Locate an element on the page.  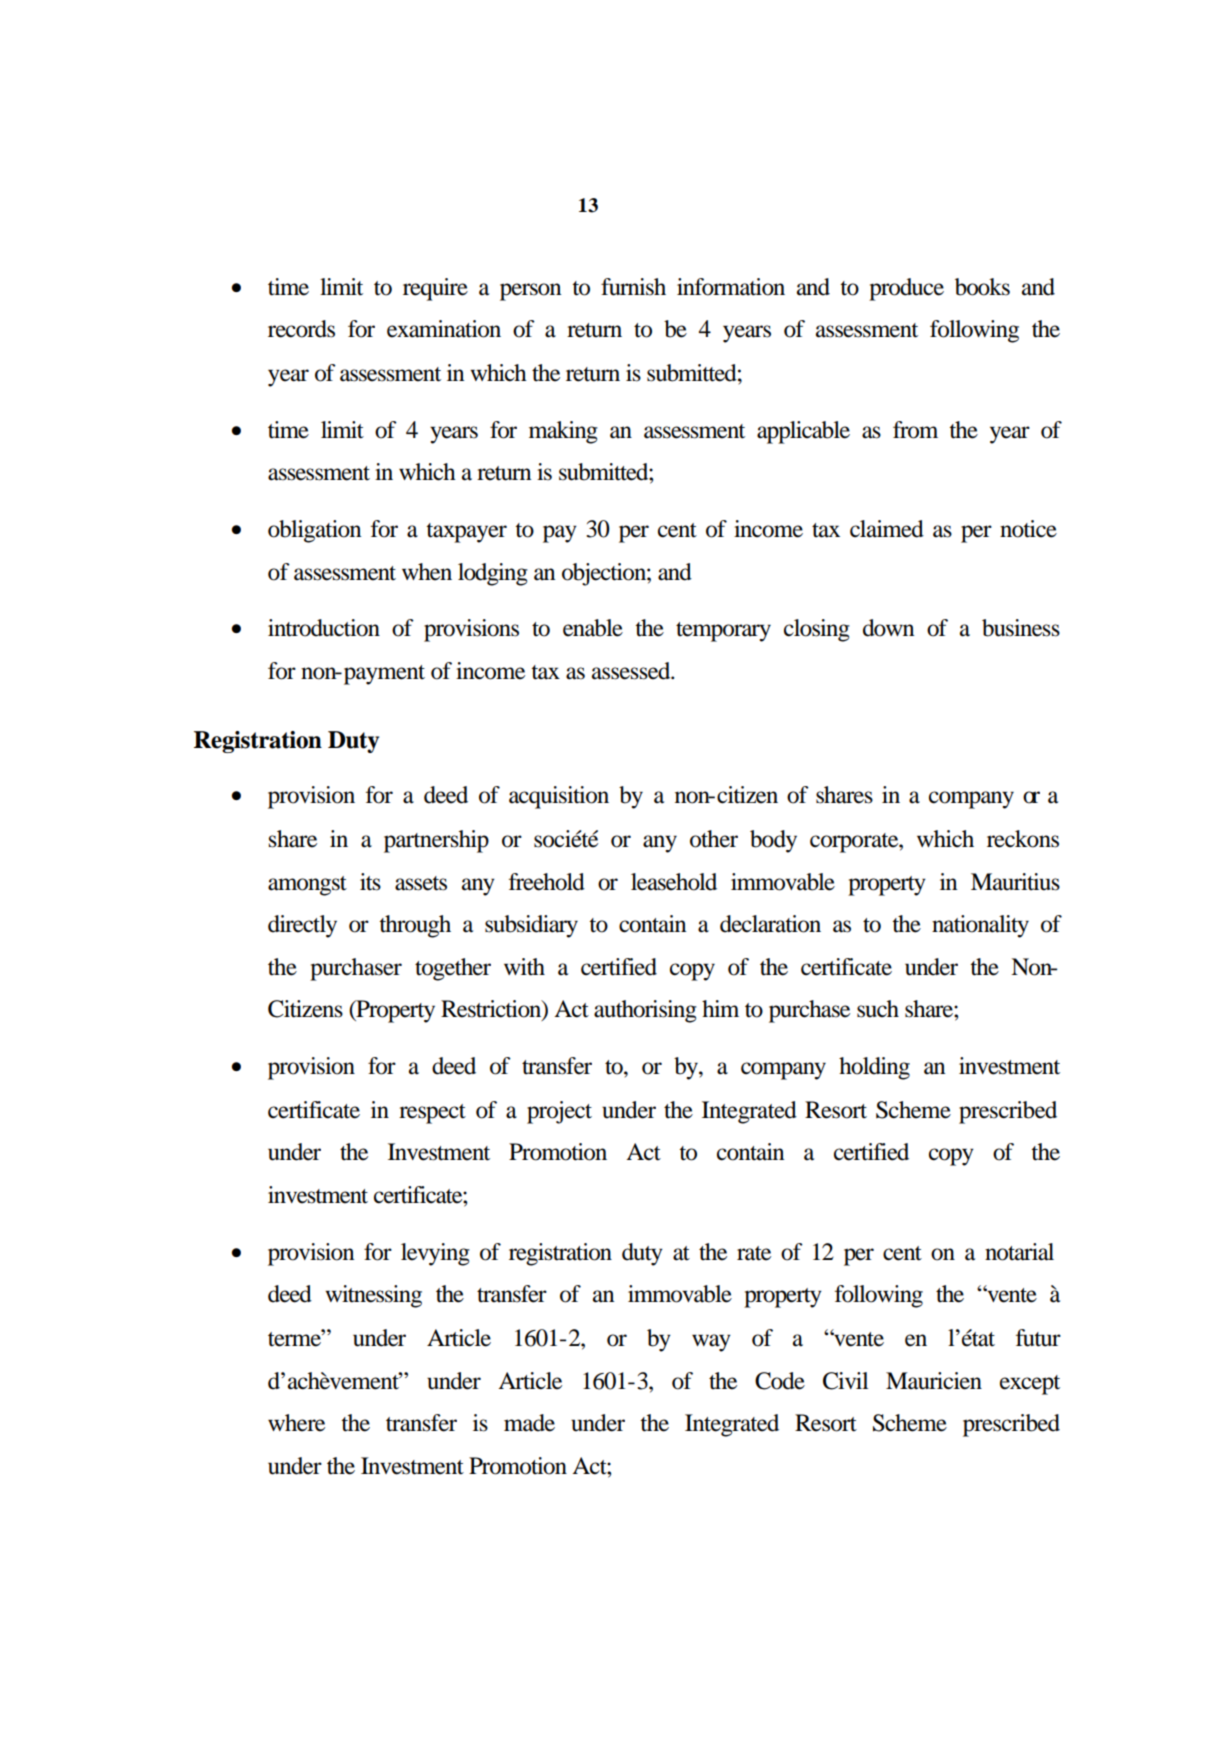
produce is located at coordinates (906, 289).
